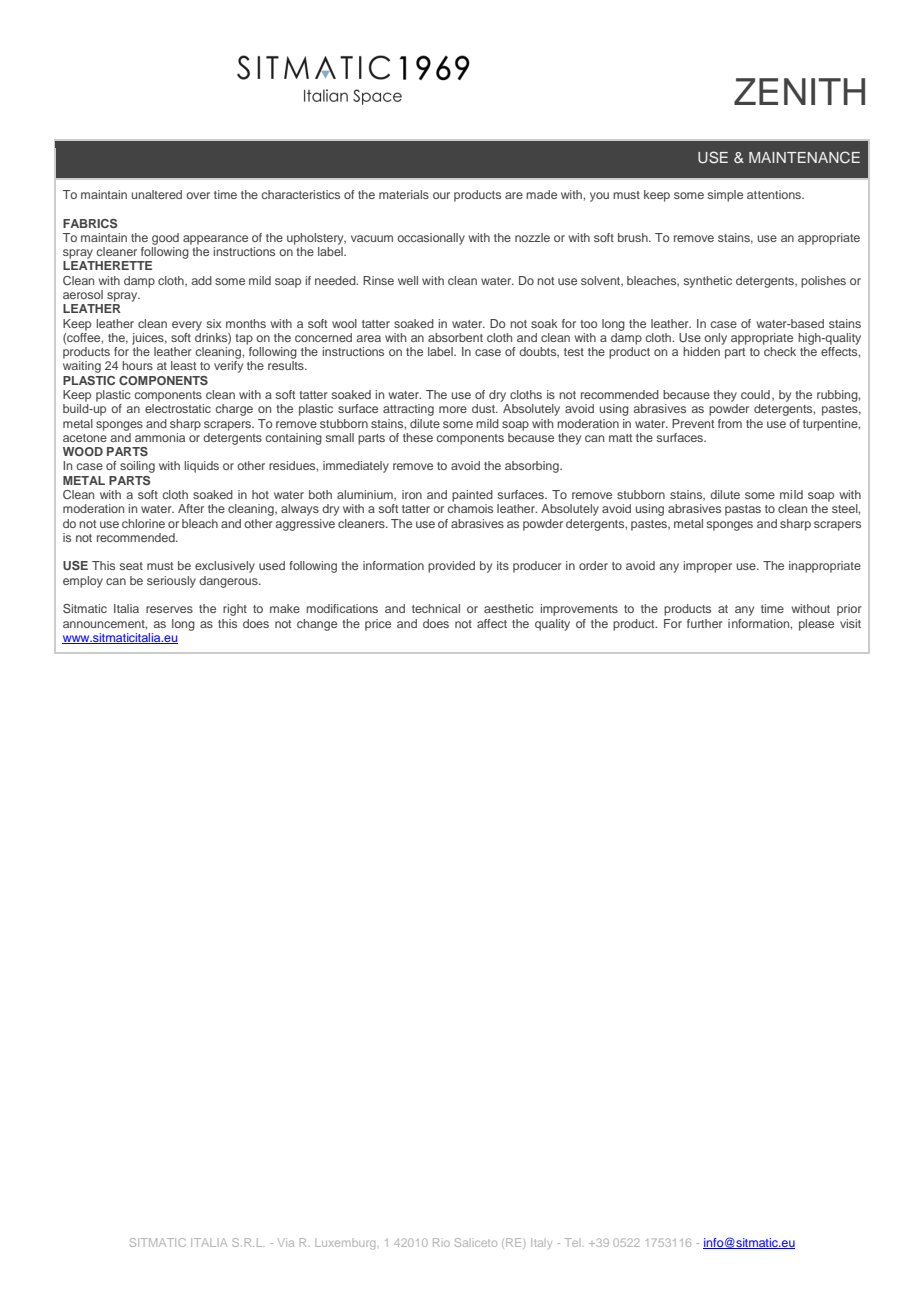 The image size is (924, 1307). I want to click on unaltered, so click(157, 194).
